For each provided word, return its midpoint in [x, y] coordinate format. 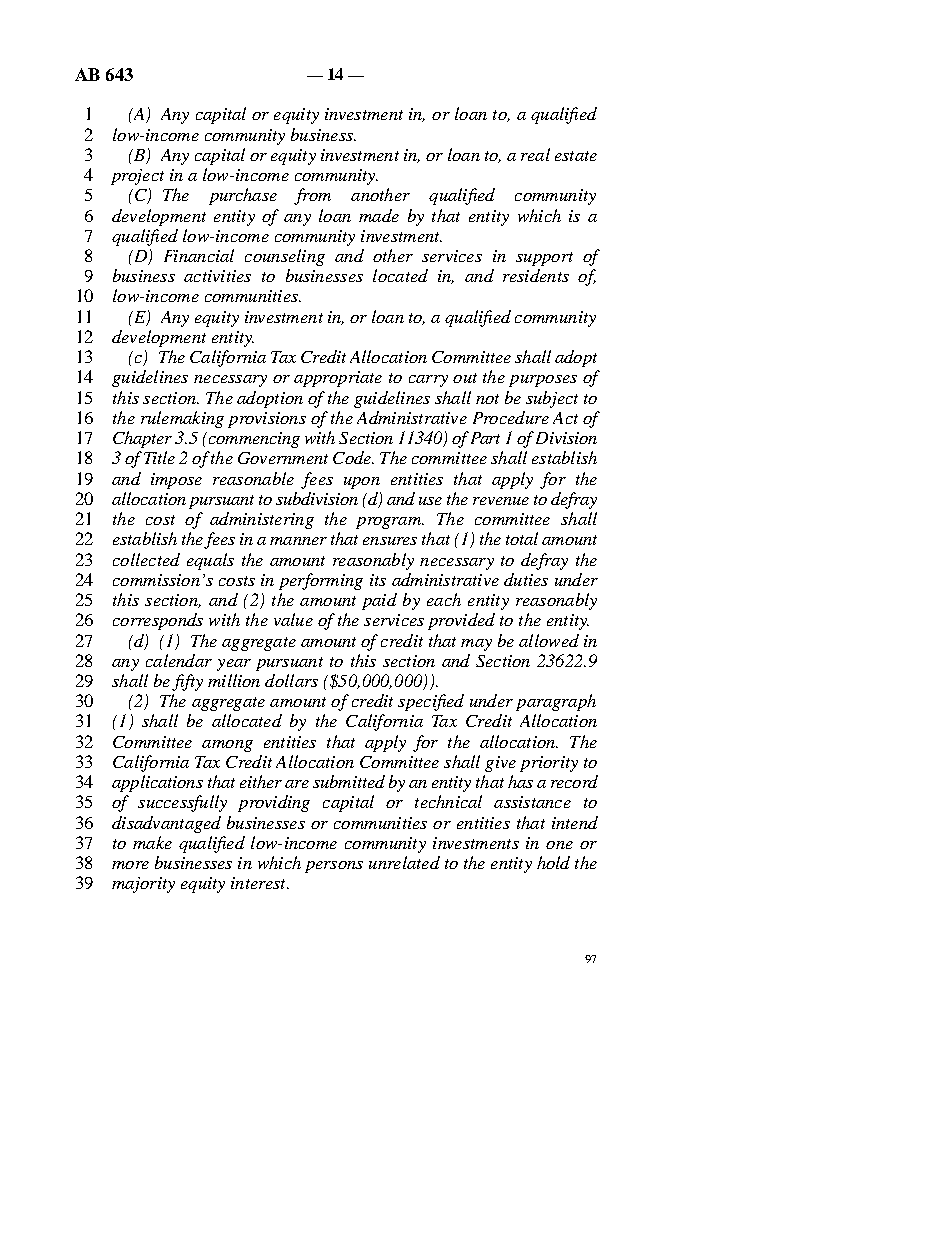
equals [210, 561]
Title [159, 457]
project [137, 177]
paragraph [556, 702]
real [535, 154]
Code [353, 457]
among [227, 746]
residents [536, 275]
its [378, 580]
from [312, 196]
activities [217, 276]
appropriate [338, 379]
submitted [349, 781]
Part [485, 438]
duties [526, 579]
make [152, 842]
